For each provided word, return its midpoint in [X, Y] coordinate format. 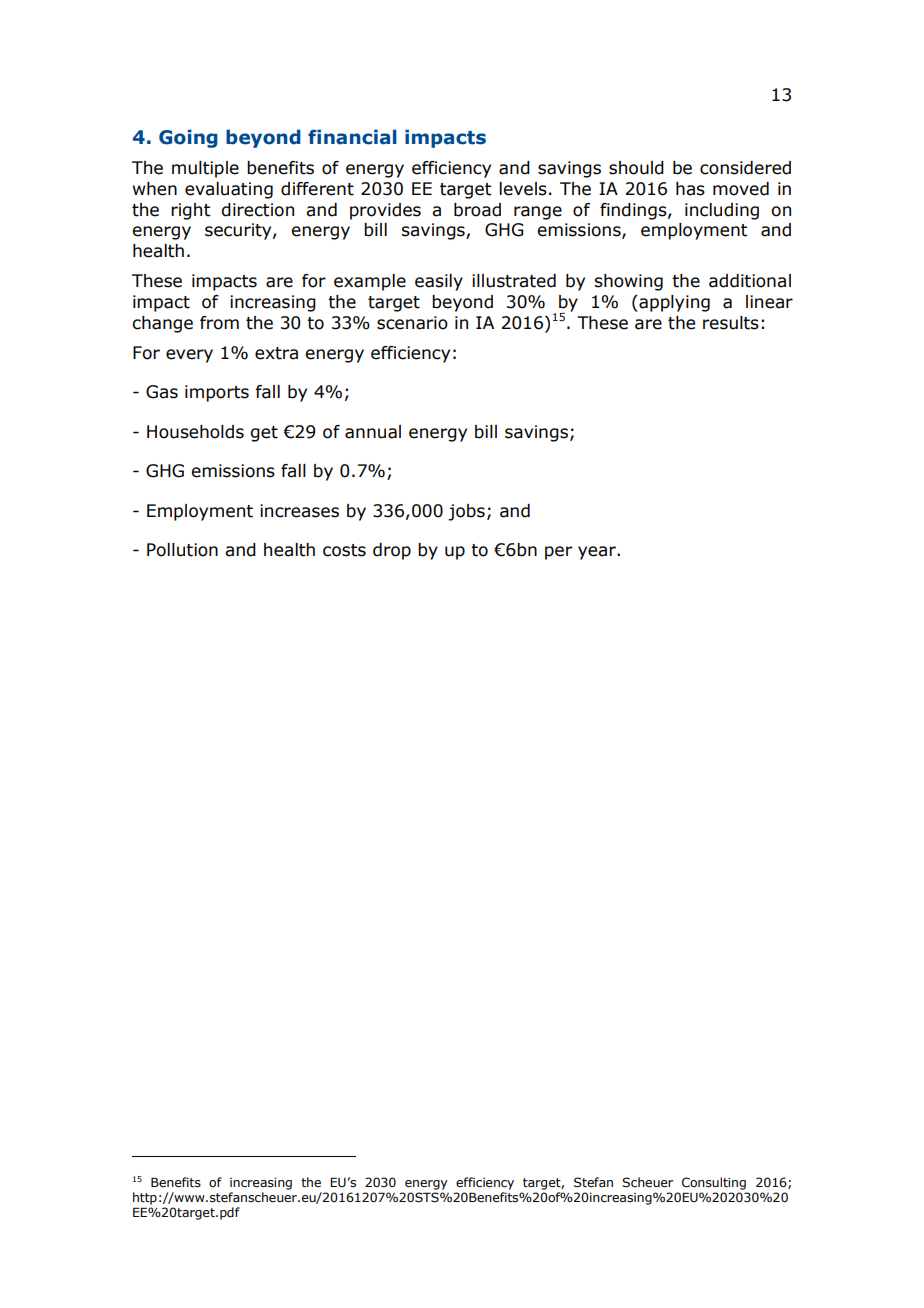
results [731, 323]
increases [299, 511]
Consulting [714, 1183]
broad [477, 210]
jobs [466, 512]
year [598, 553]
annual [373, 432]
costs [344, 550]
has [690, 189]
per [558, 553]
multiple [205, 169]
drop [392, 551]
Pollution [182, 550]
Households [195, 432]
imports [217, 393]
